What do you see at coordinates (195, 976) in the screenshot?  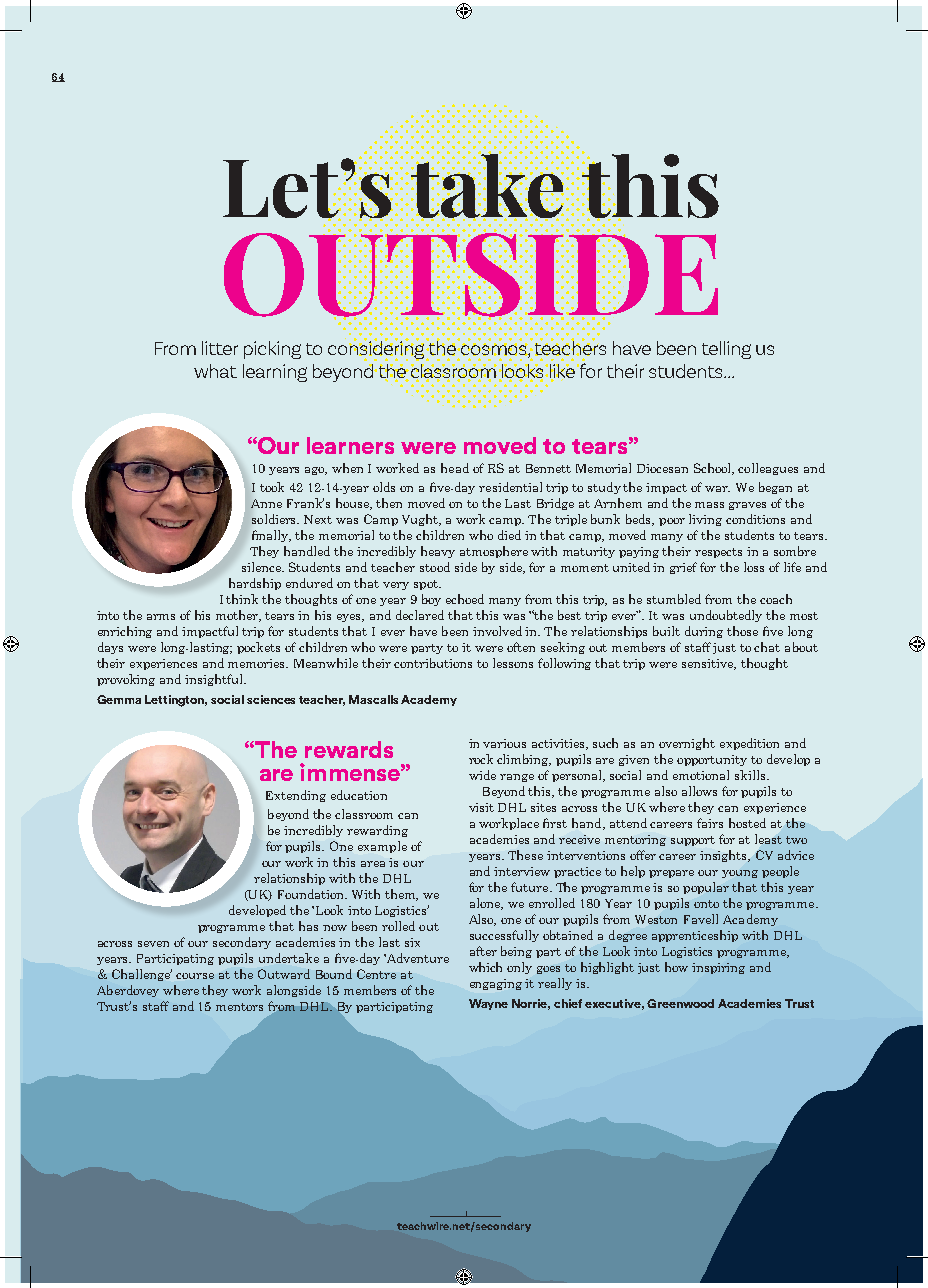 I see `course` at bounding box center [195, 976].
